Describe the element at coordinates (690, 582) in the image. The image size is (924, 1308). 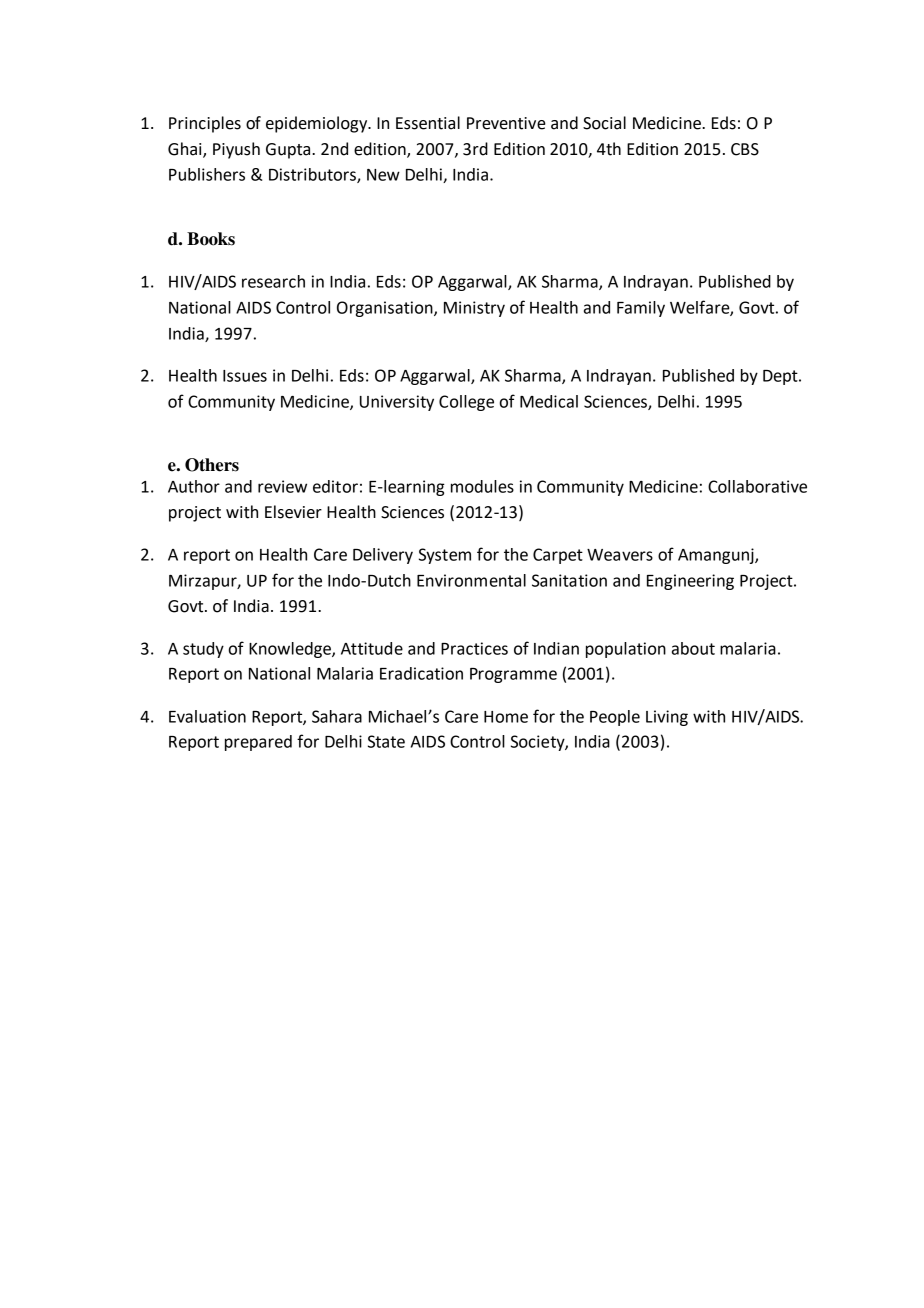
I see `Engineering` at that location.
